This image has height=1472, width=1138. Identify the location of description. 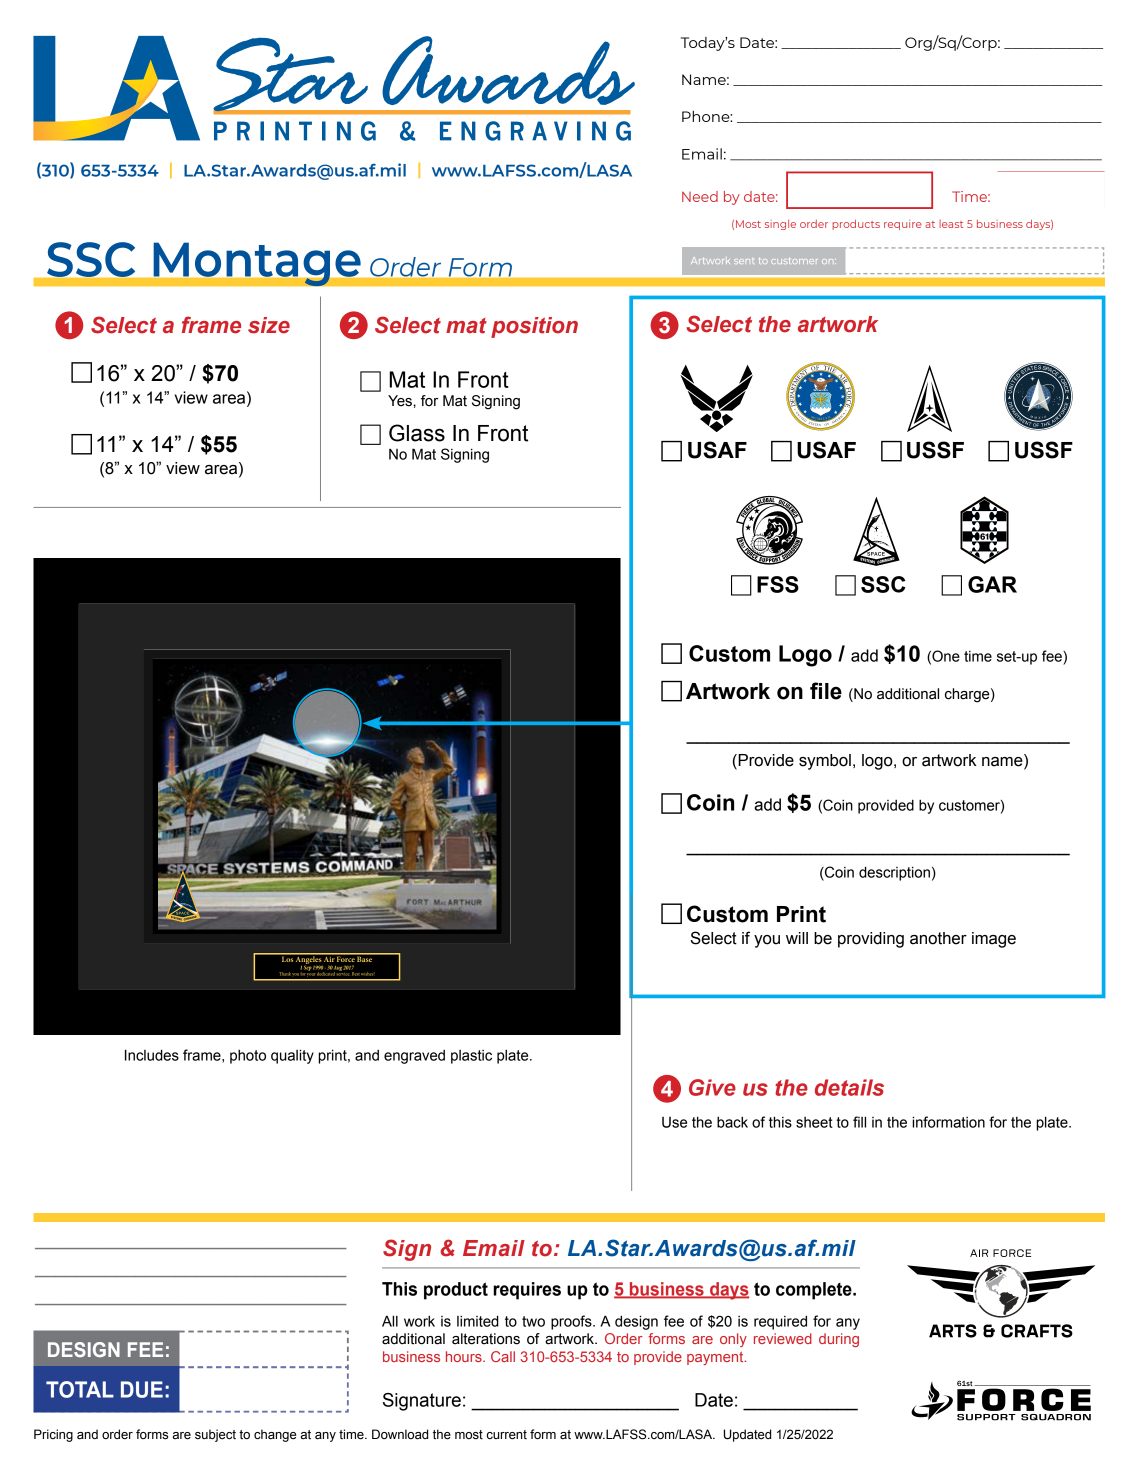
(894, 873).
